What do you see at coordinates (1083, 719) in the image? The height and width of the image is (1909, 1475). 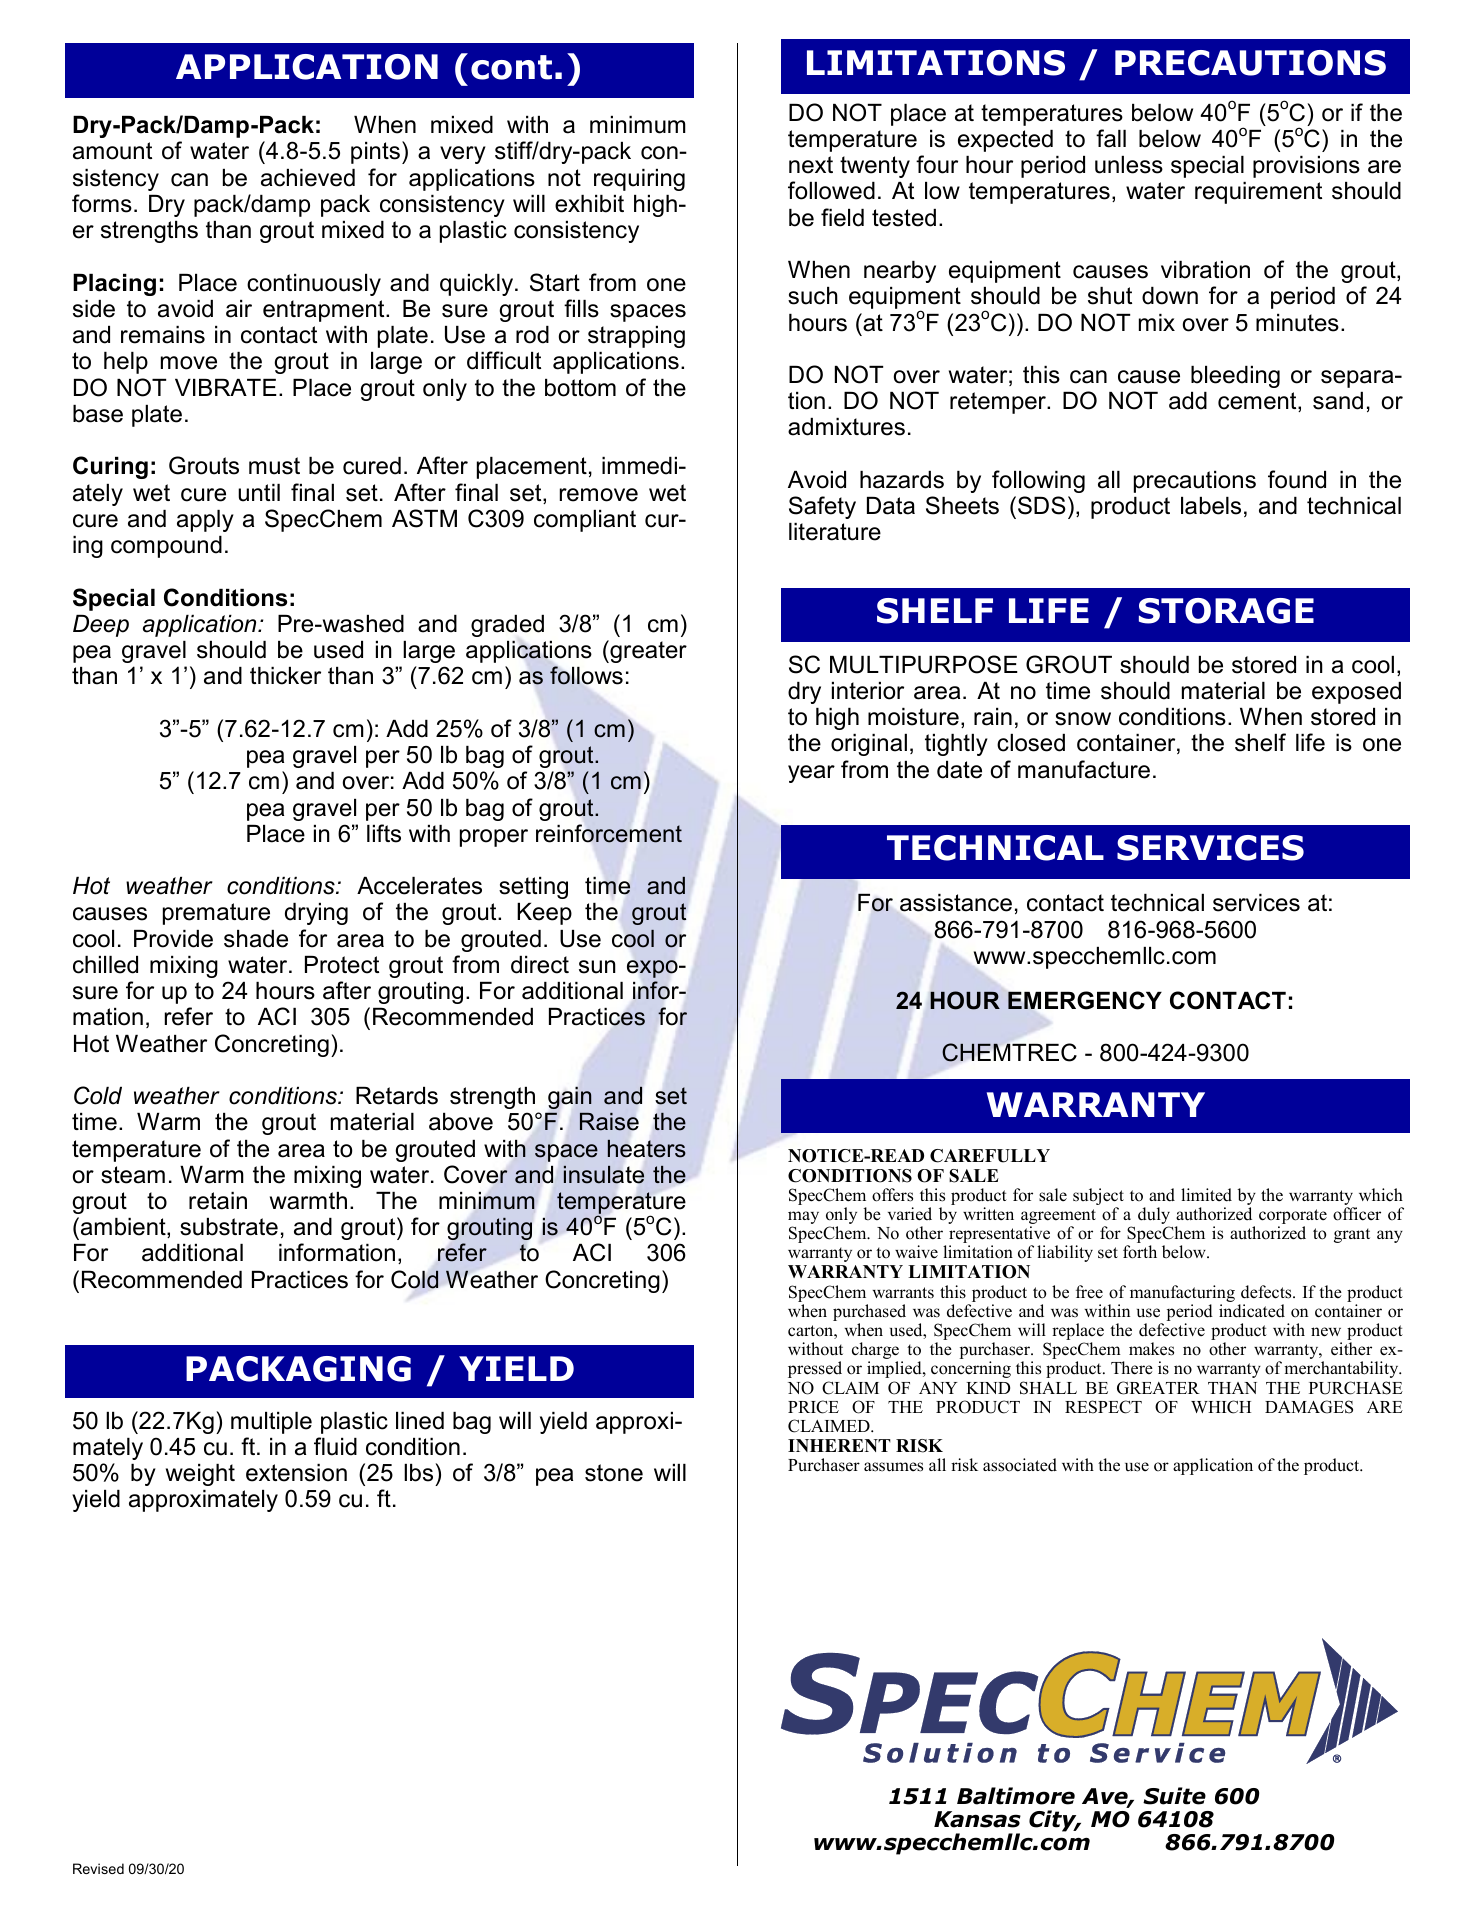 I see `snow` at bounding box center [1083, 719].
